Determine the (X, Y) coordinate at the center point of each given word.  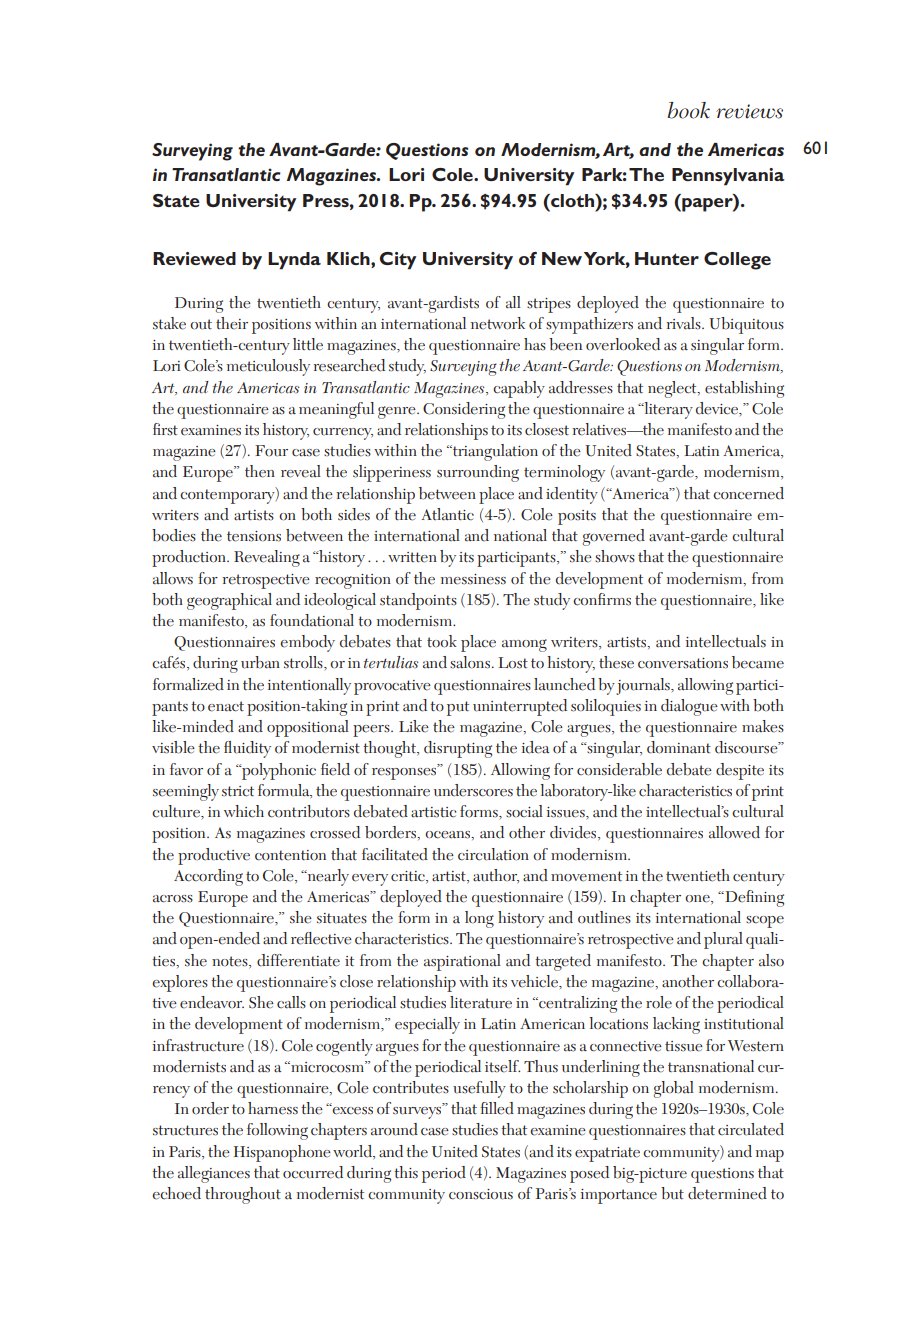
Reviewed (194, 258)
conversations (683, 663)
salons (471, 662)
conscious (481, 1194)
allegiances (214, 1174)
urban (260, 662)
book (689, 110)
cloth (573, 200)
